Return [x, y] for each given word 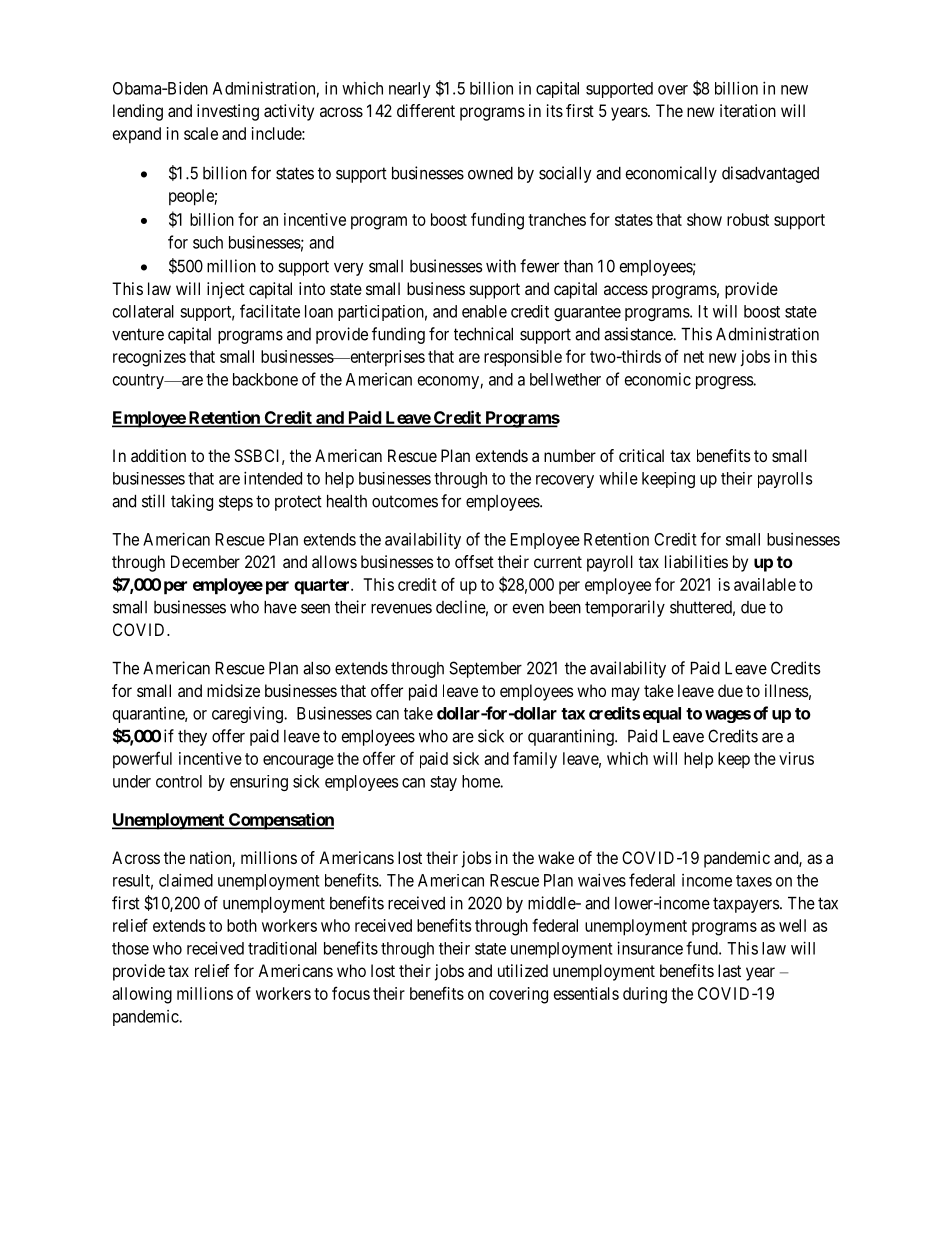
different [426, 110]
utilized [523, 970]
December [205, 561]
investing [228, 112]
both [242, 925]
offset [474, 561]
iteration [748, 110]
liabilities [696, 561]
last [729, 970]
